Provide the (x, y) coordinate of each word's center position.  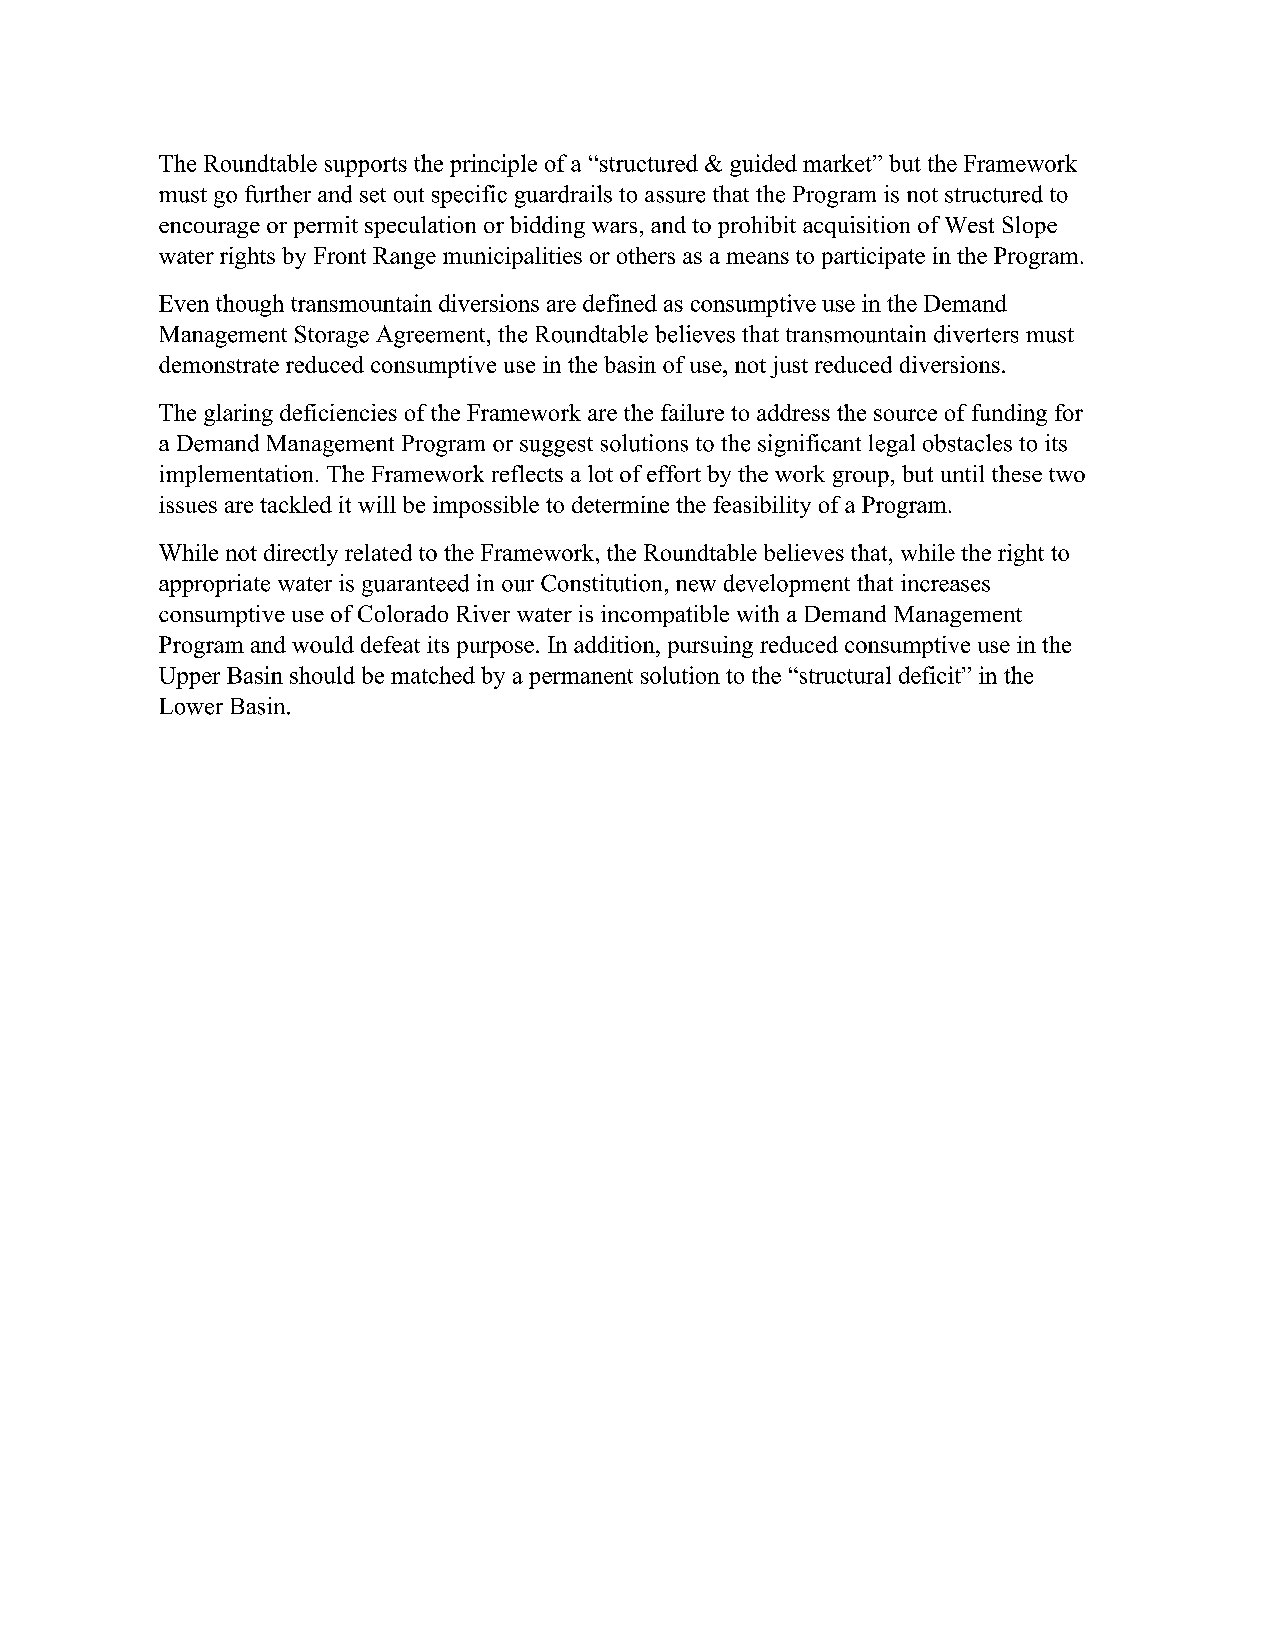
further (278, 194)
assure (675, 197)
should (322, 675)
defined (620, 303)
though (250, 305)
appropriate (214, 585)
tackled (296, 504)
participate (873, 258)
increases (945, 583)
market (838, 163)
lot (600, 473)
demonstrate (219, 364)
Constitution (603, 583)
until (962, 473)
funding (1009, 415)
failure (692, 412)
